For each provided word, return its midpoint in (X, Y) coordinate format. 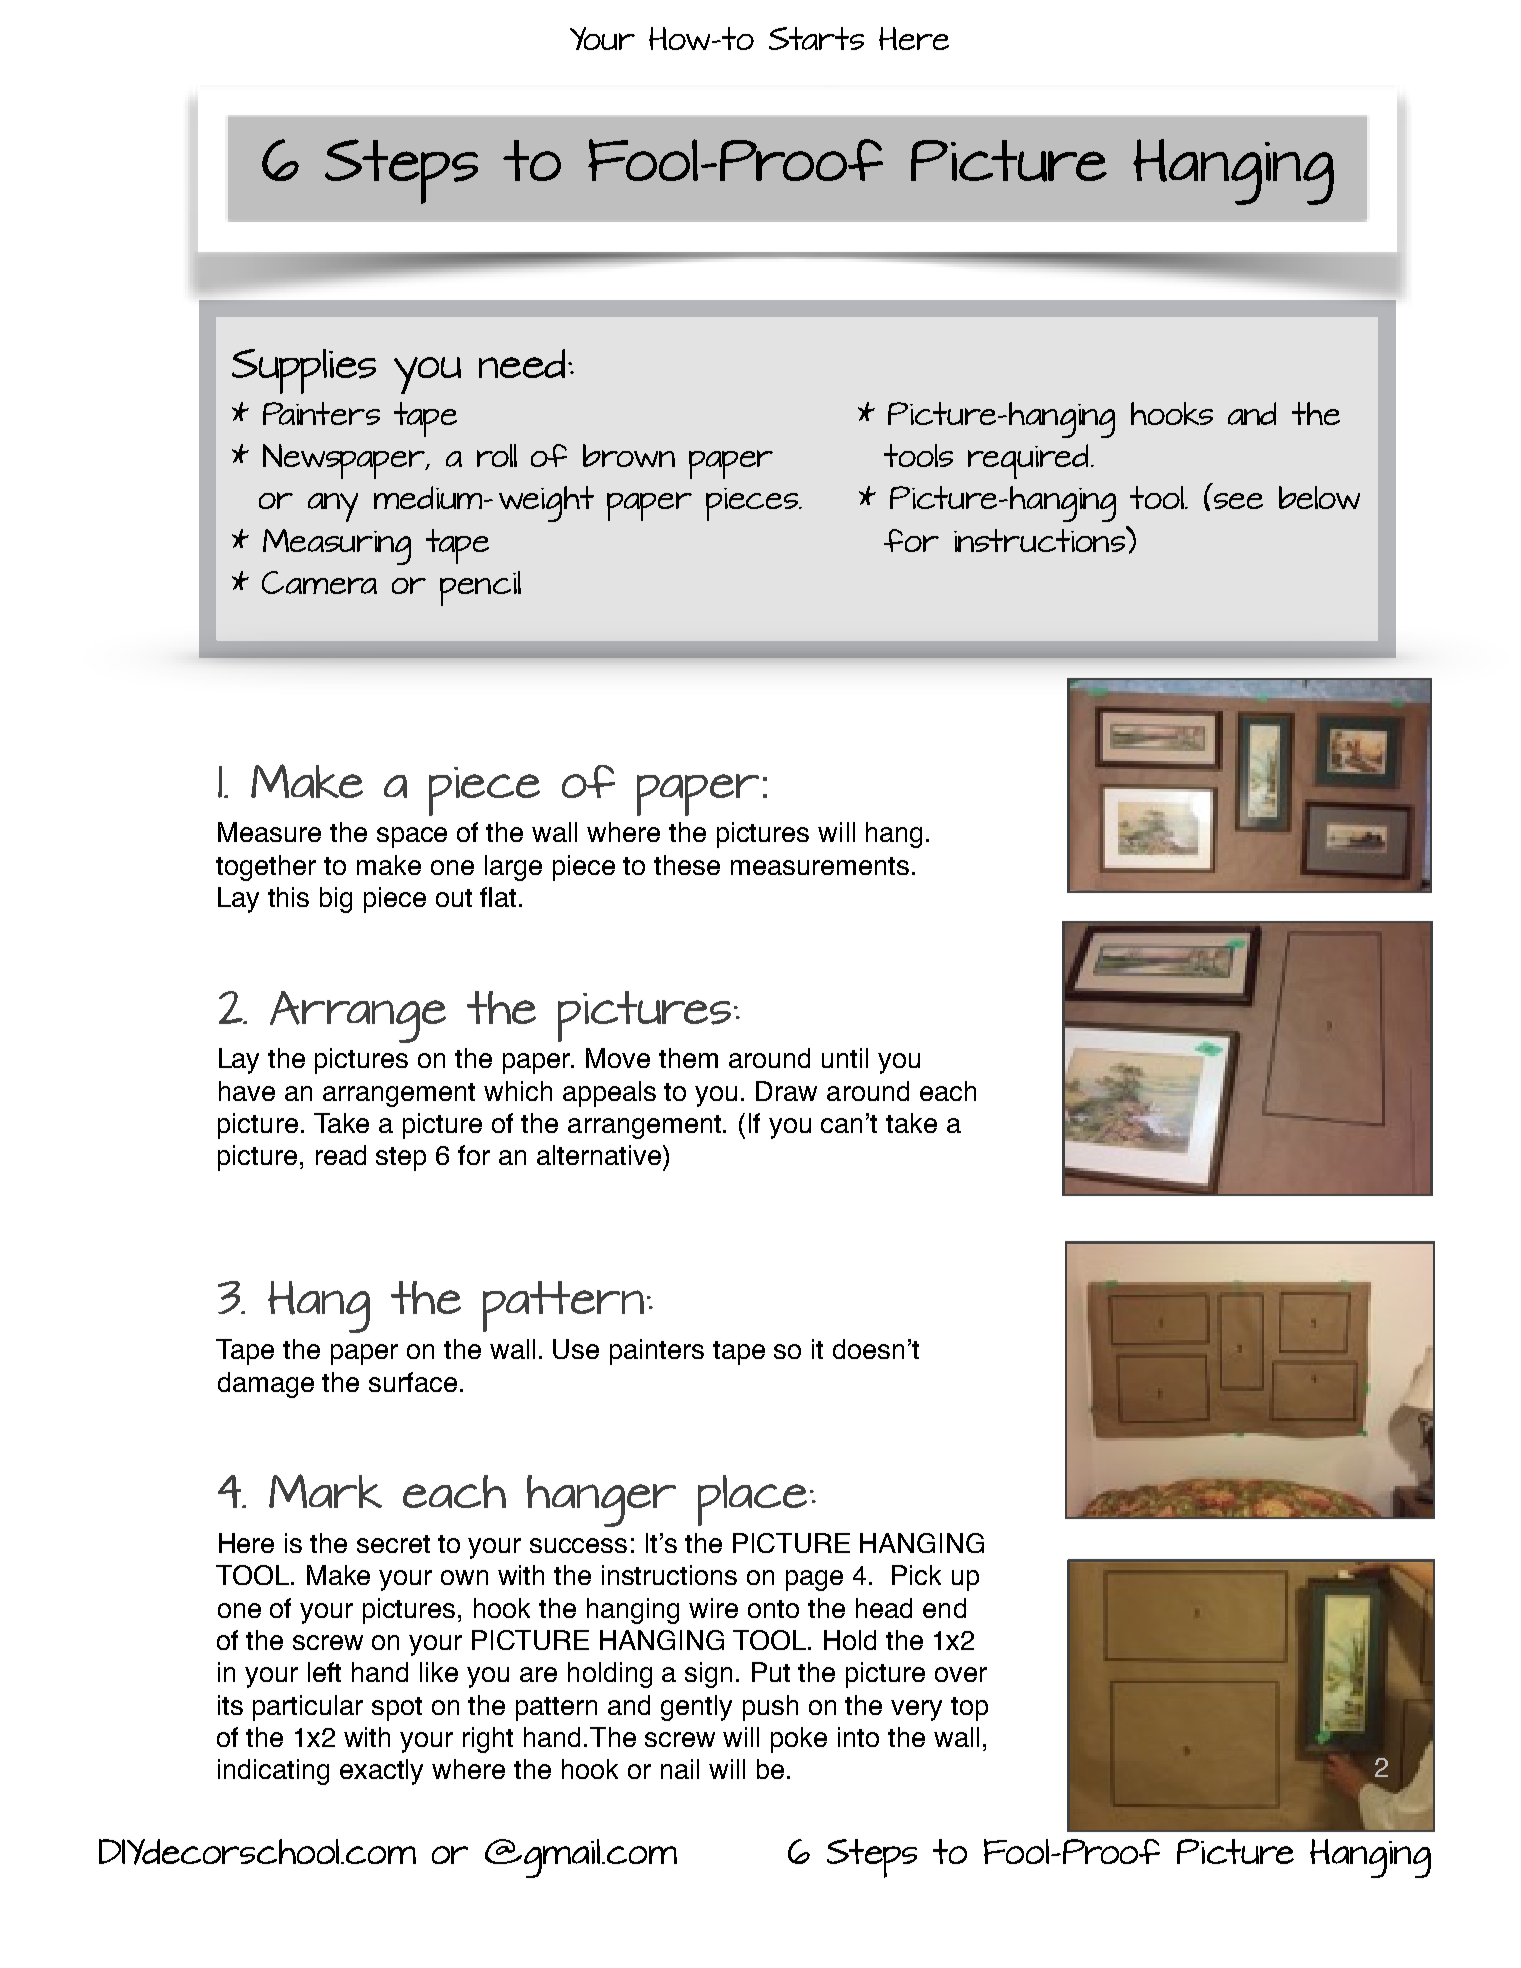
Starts (816, 38)
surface (413, 1382)
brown (629, 455)
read (341, 1155)
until (845, 1058)
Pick (916, 1575)
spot (397, 1709)
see (1238, 501)
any (333, 507)
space (412, 837)
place (752, 1500)
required (1030, 461)
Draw (786, 1091)
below (1319, 497)
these (687, 865)
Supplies (304, 371)
